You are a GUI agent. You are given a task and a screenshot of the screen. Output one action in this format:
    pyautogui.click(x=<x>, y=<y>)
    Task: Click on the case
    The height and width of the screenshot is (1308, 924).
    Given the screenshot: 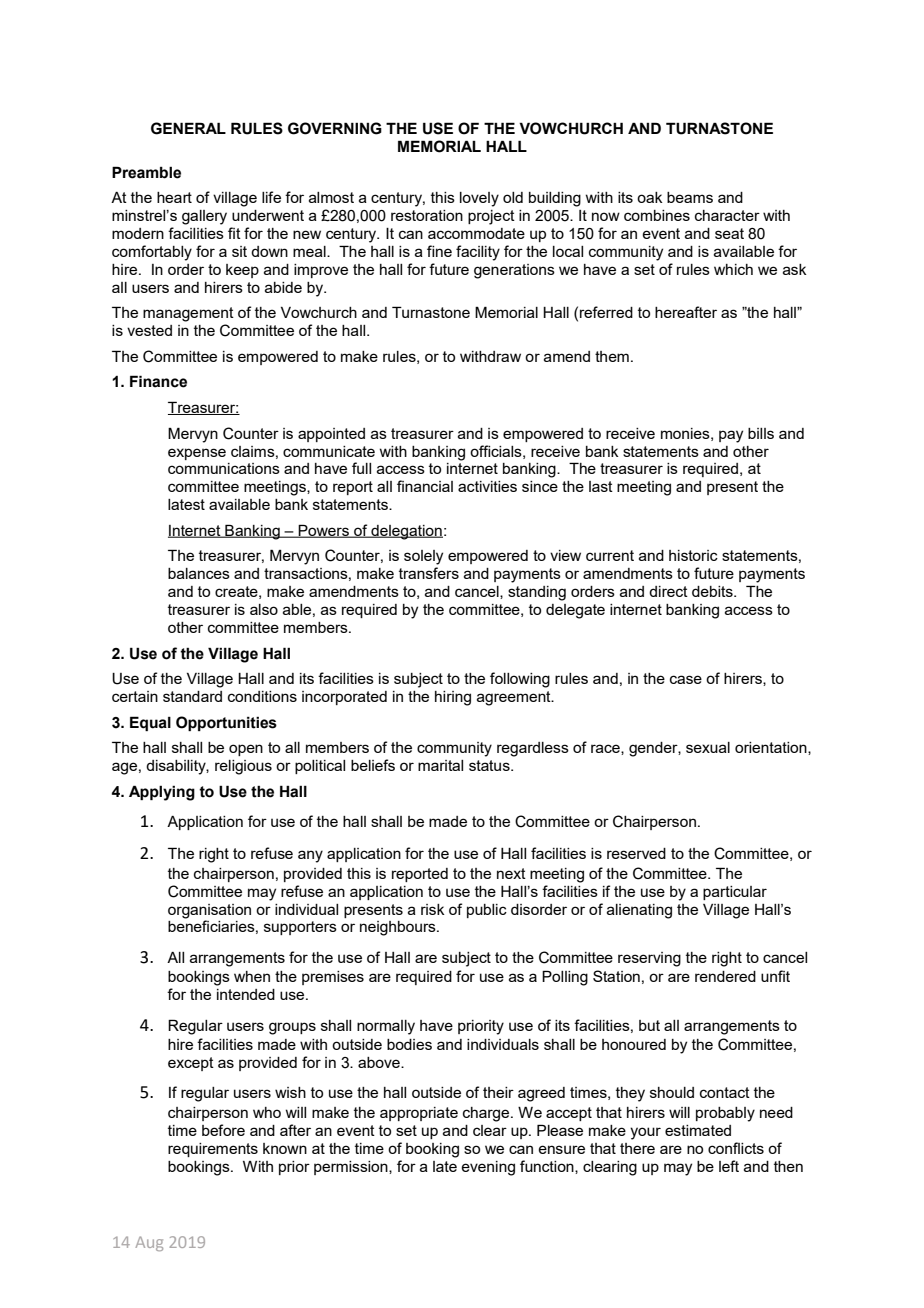 What is the action you would take?
    pyautogui.click(x=686, y=679)
